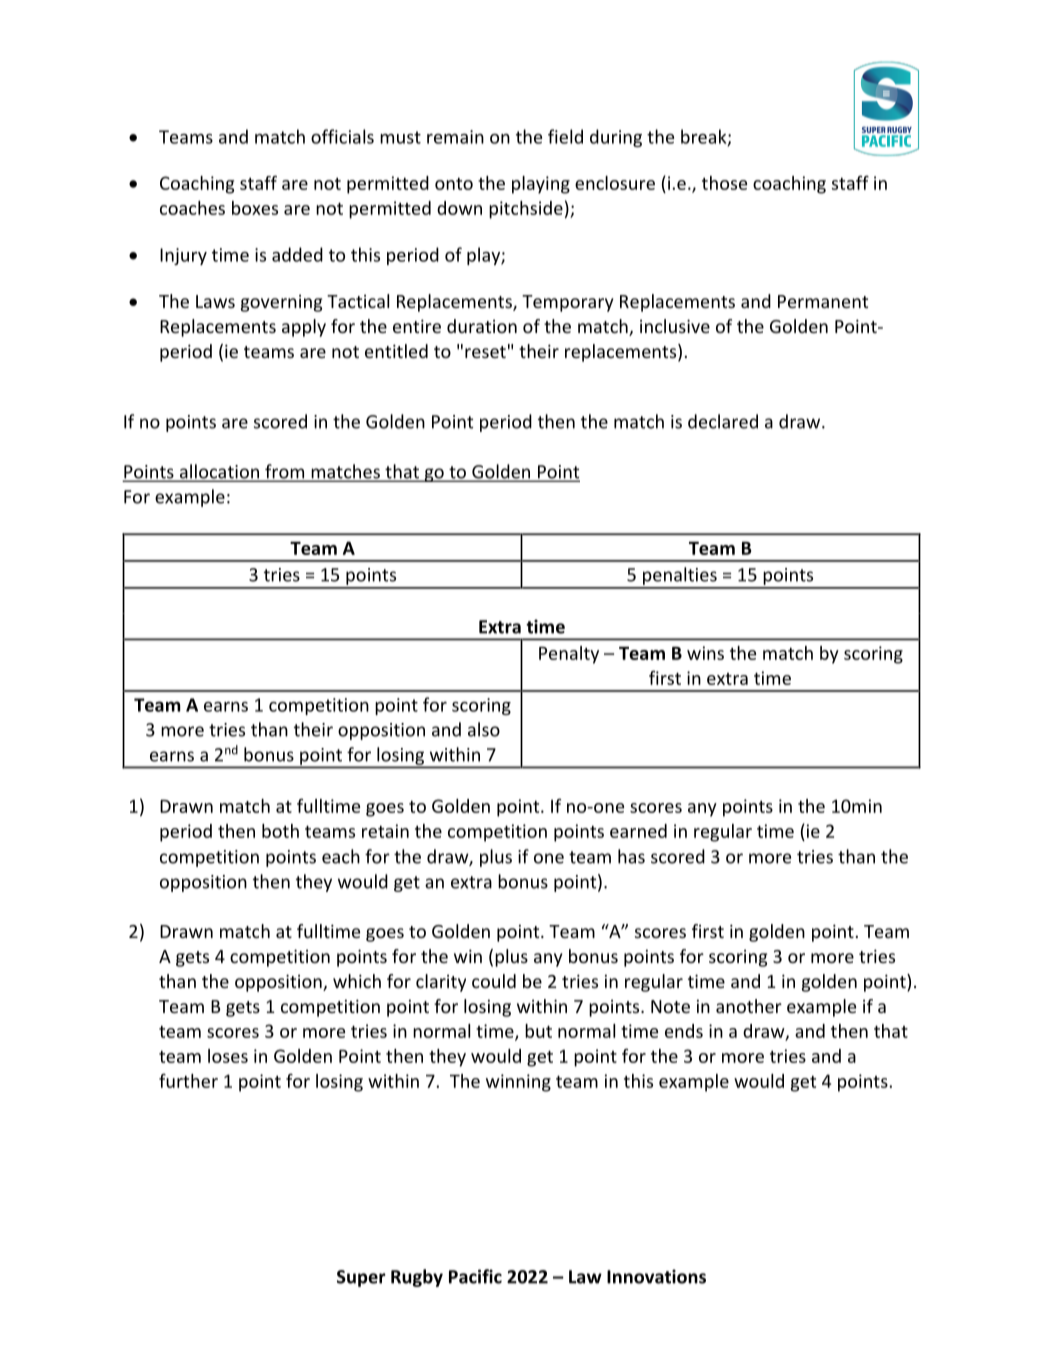 This image has height=1350, width=1043. I want to click on both, so click(280, 831).
